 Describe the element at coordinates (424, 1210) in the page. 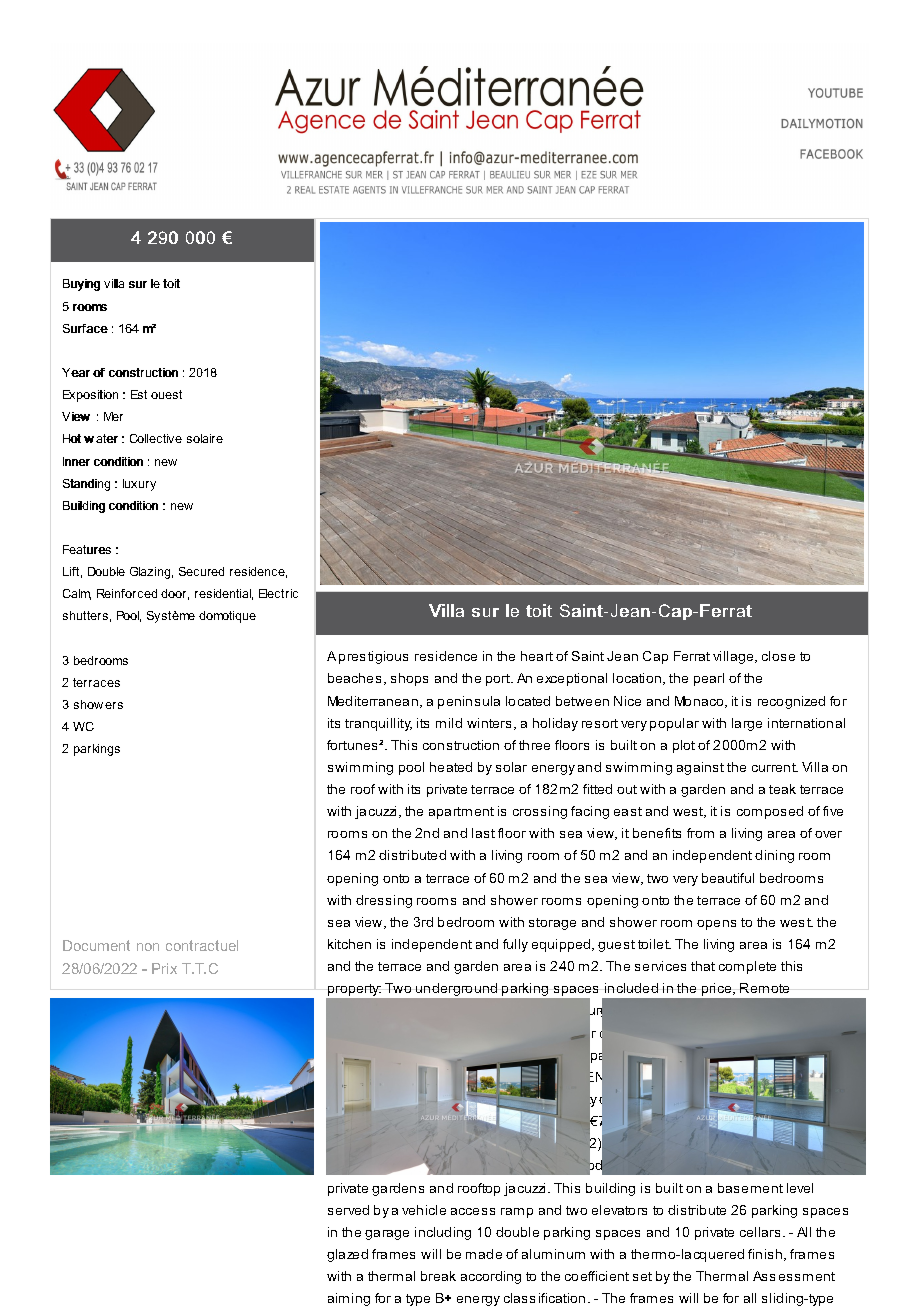

I see `vehicle` at that location.
